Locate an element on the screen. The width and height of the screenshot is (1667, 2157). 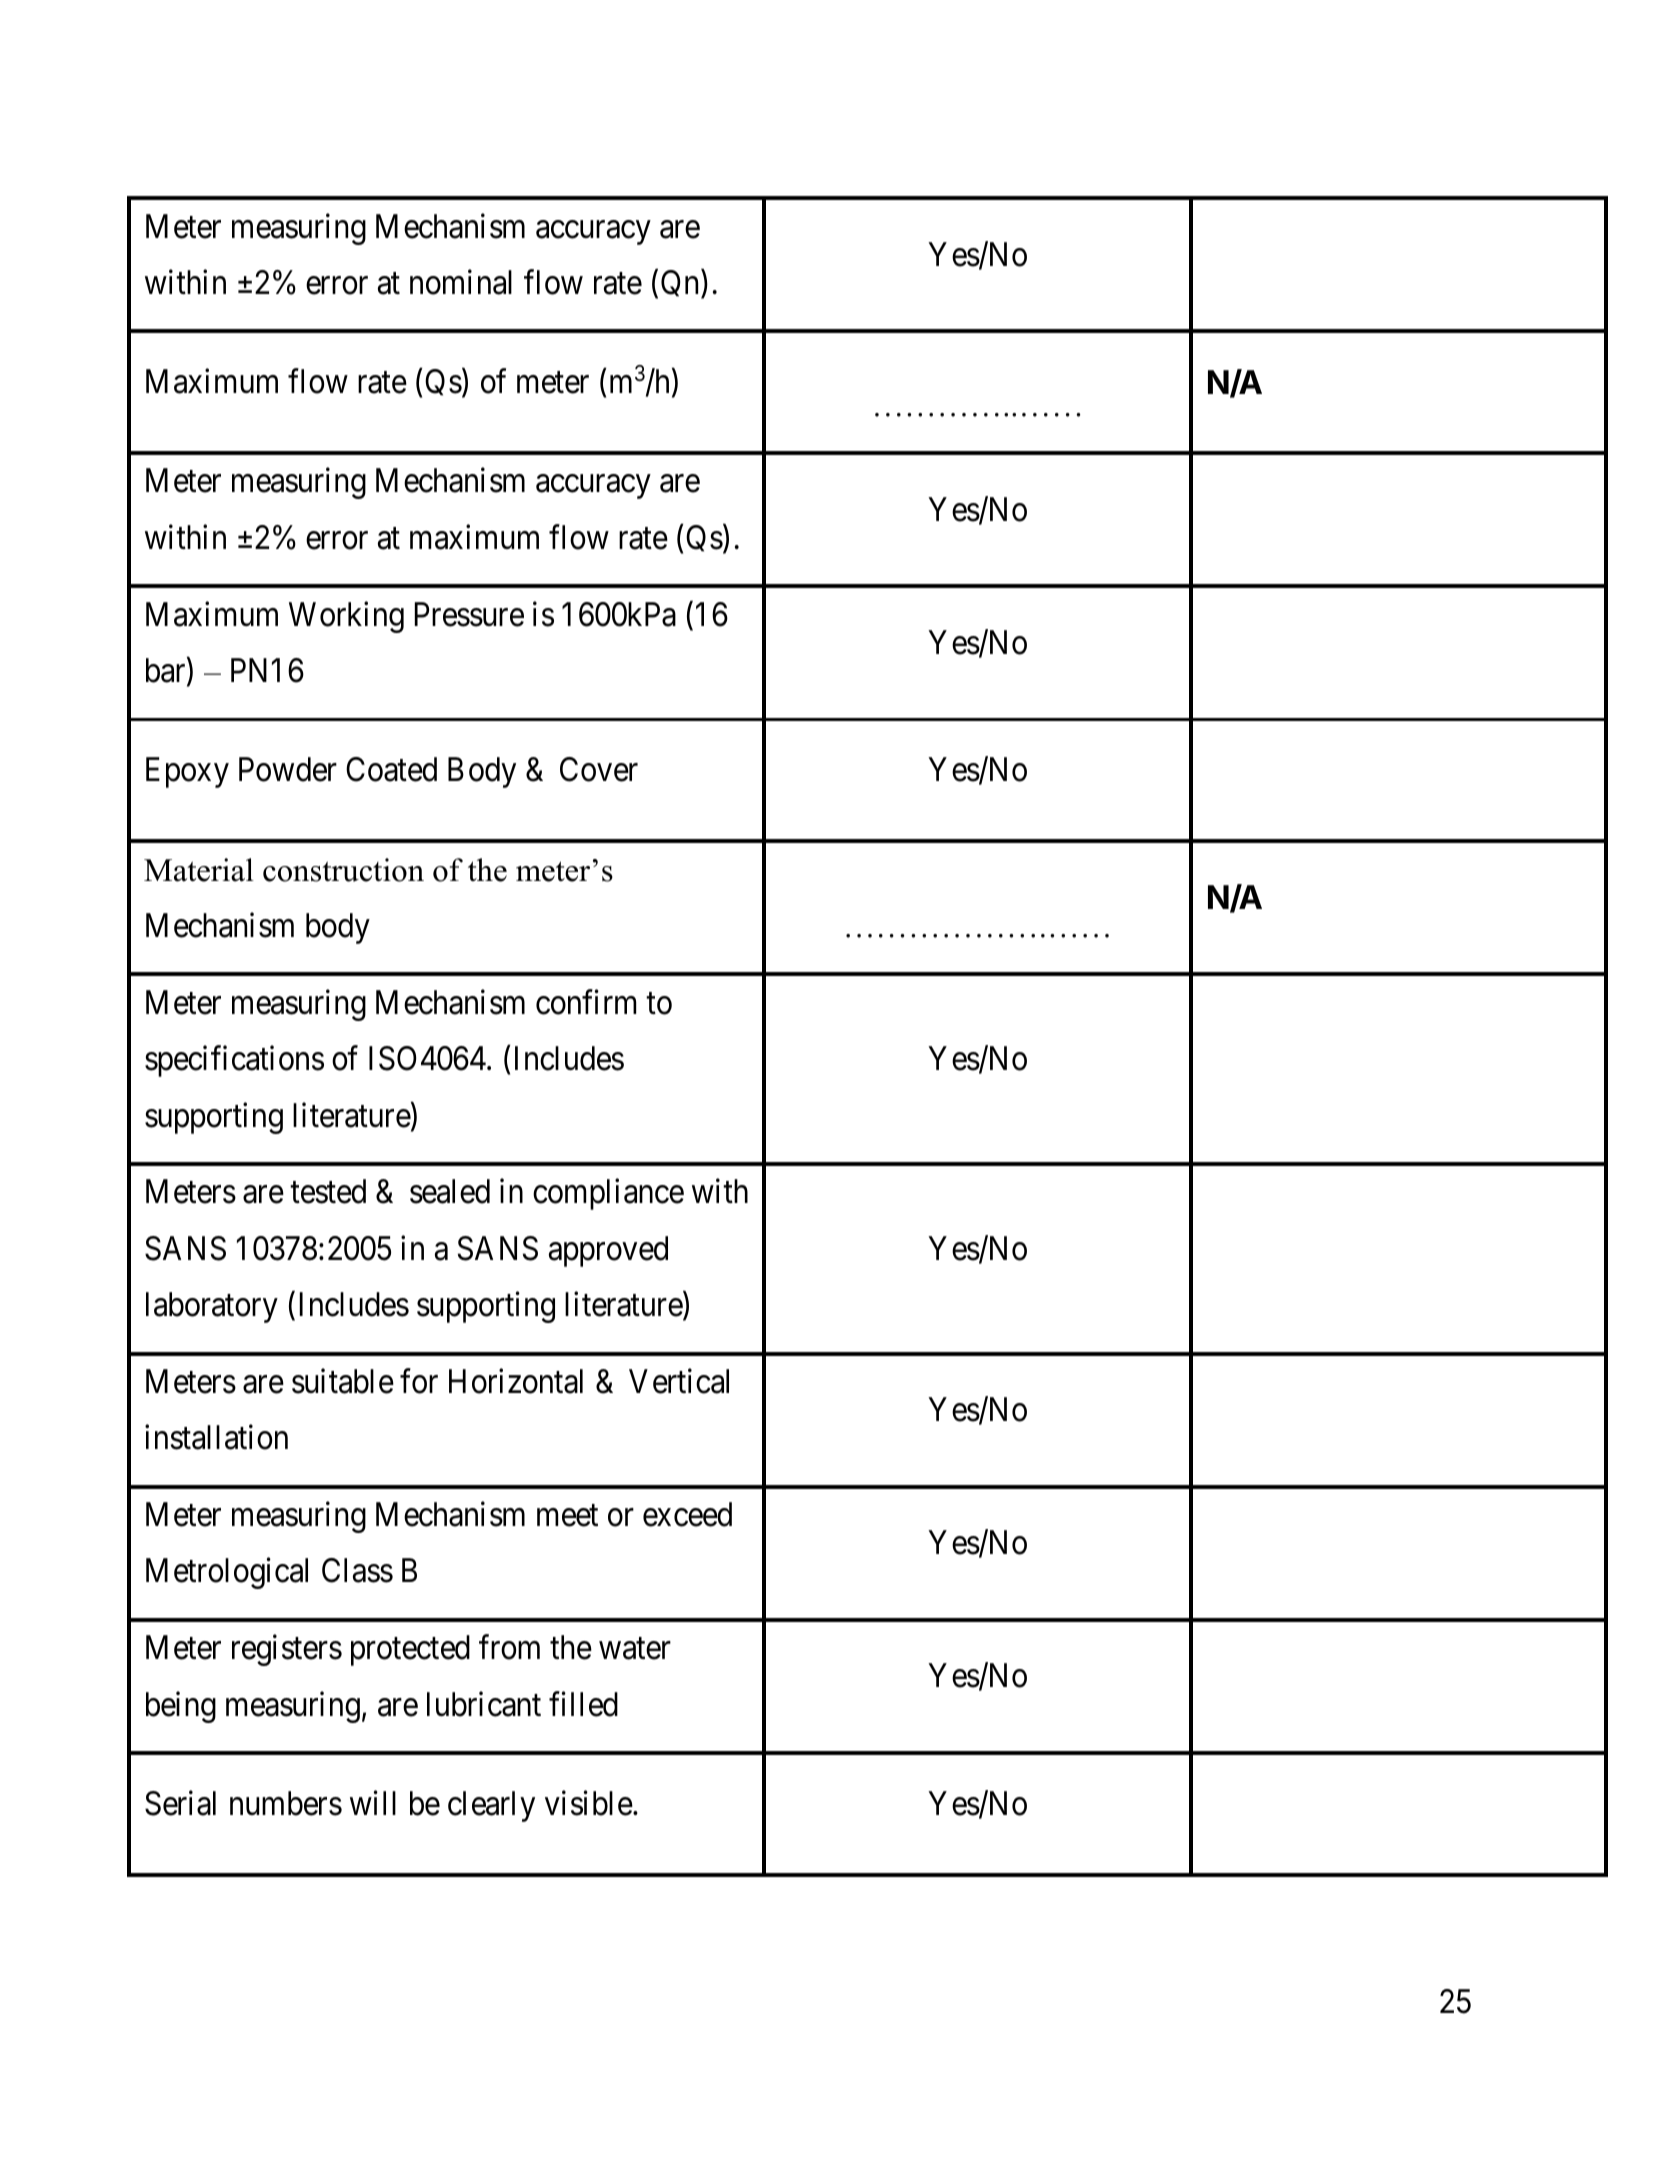
will is located at coordinates (373, 1803).
